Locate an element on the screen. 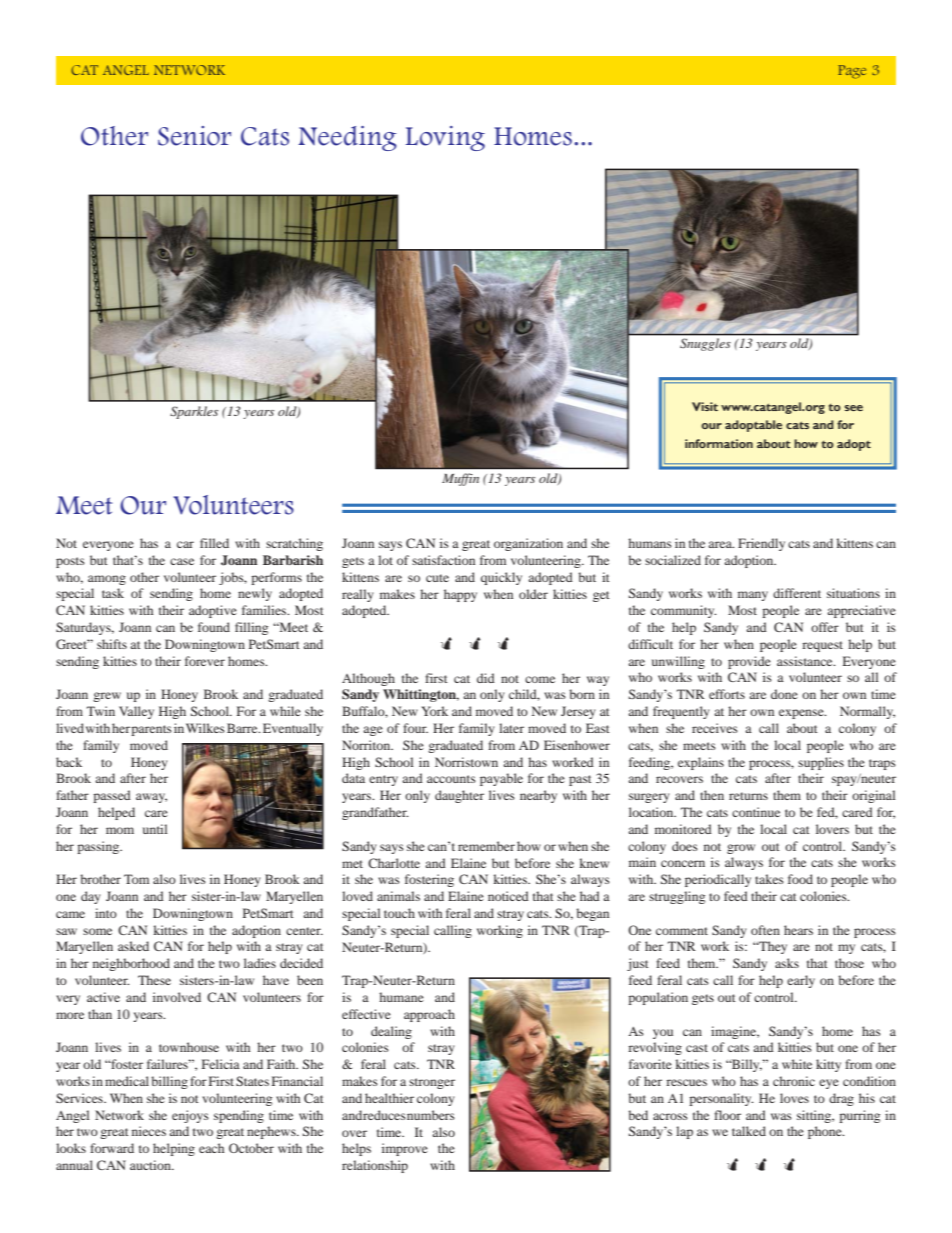 The image size is (952, 1233). happy is located at coordinates (460, 595).
